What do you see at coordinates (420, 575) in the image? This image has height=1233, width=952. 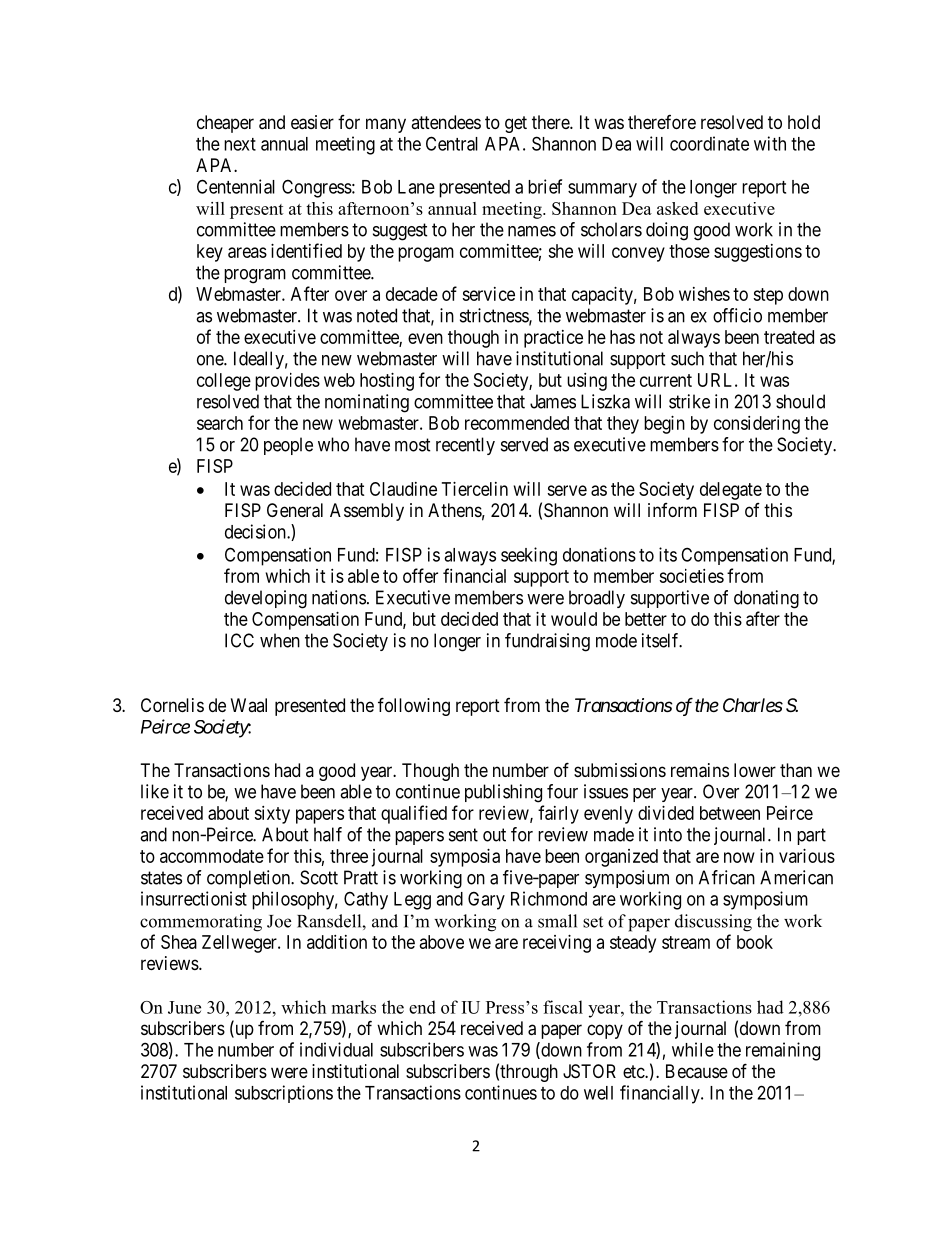 I see `offer` at bounding box center [420, 575].
